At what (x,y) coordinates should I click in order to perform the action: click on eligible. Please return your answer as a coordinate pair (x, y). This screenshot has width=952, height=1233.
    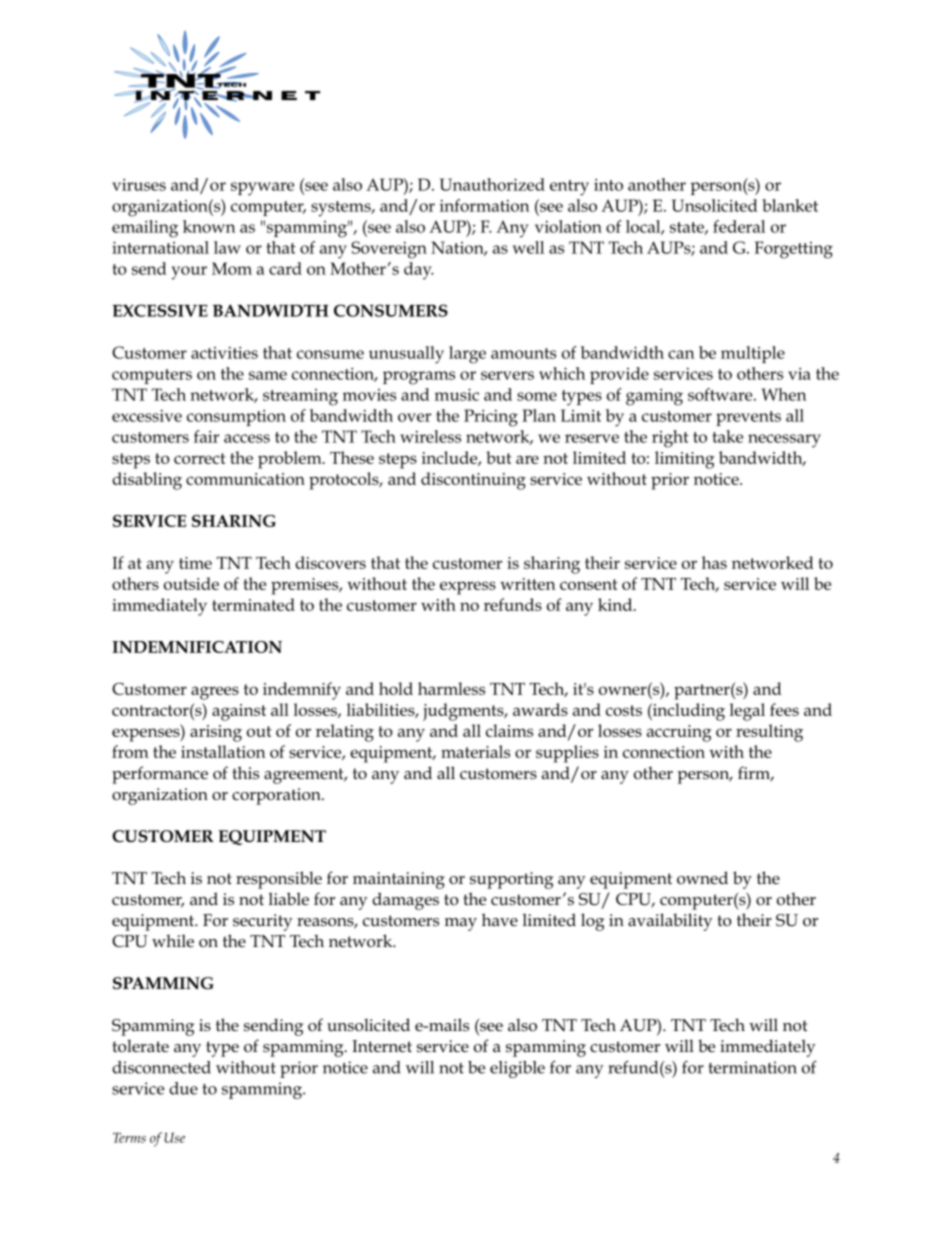
    Looking at the image, I should click on (517, 1069).
